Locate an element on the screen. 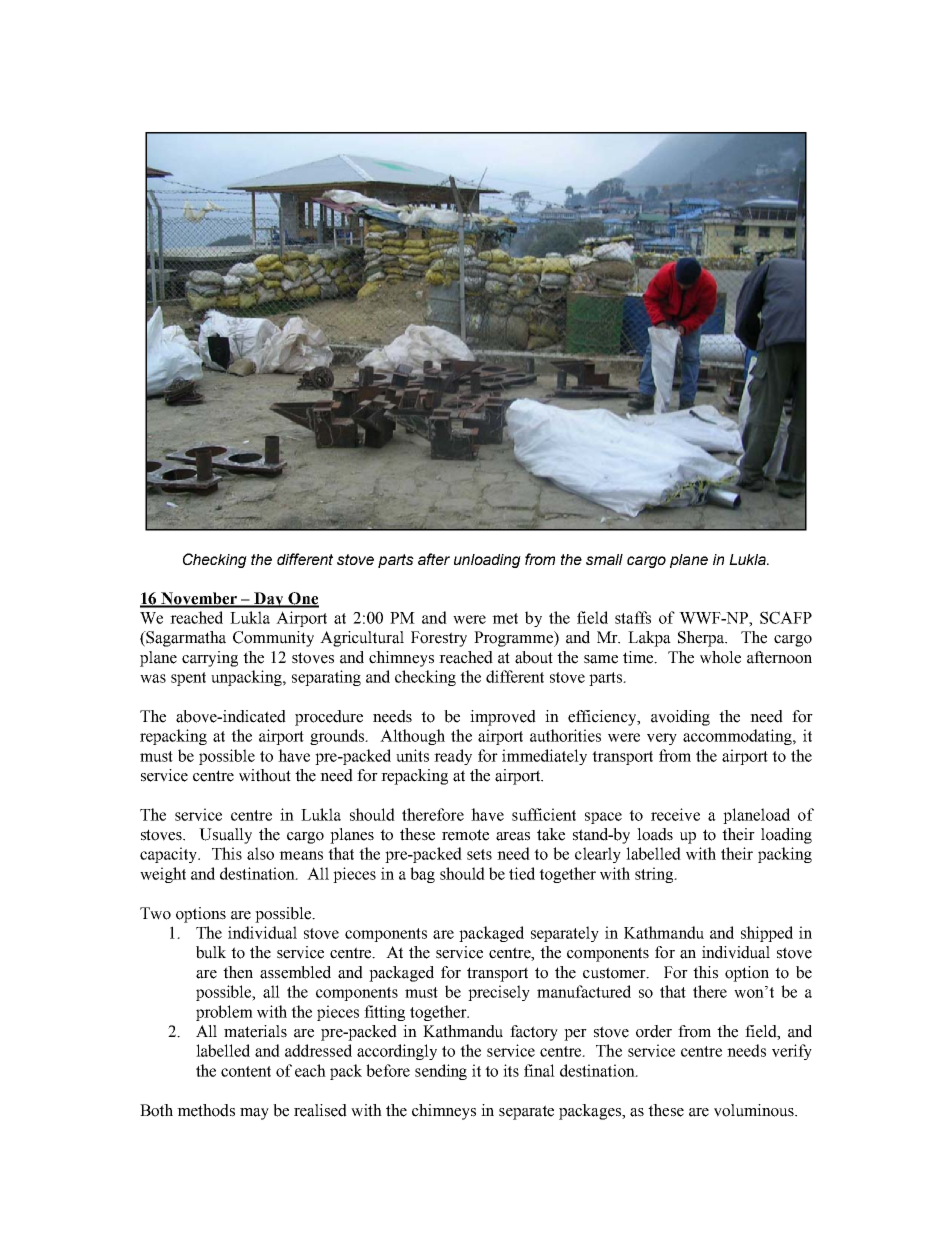 The width and height of the screenshot is (952, 1233). November is located at coordinates (199, 599).
